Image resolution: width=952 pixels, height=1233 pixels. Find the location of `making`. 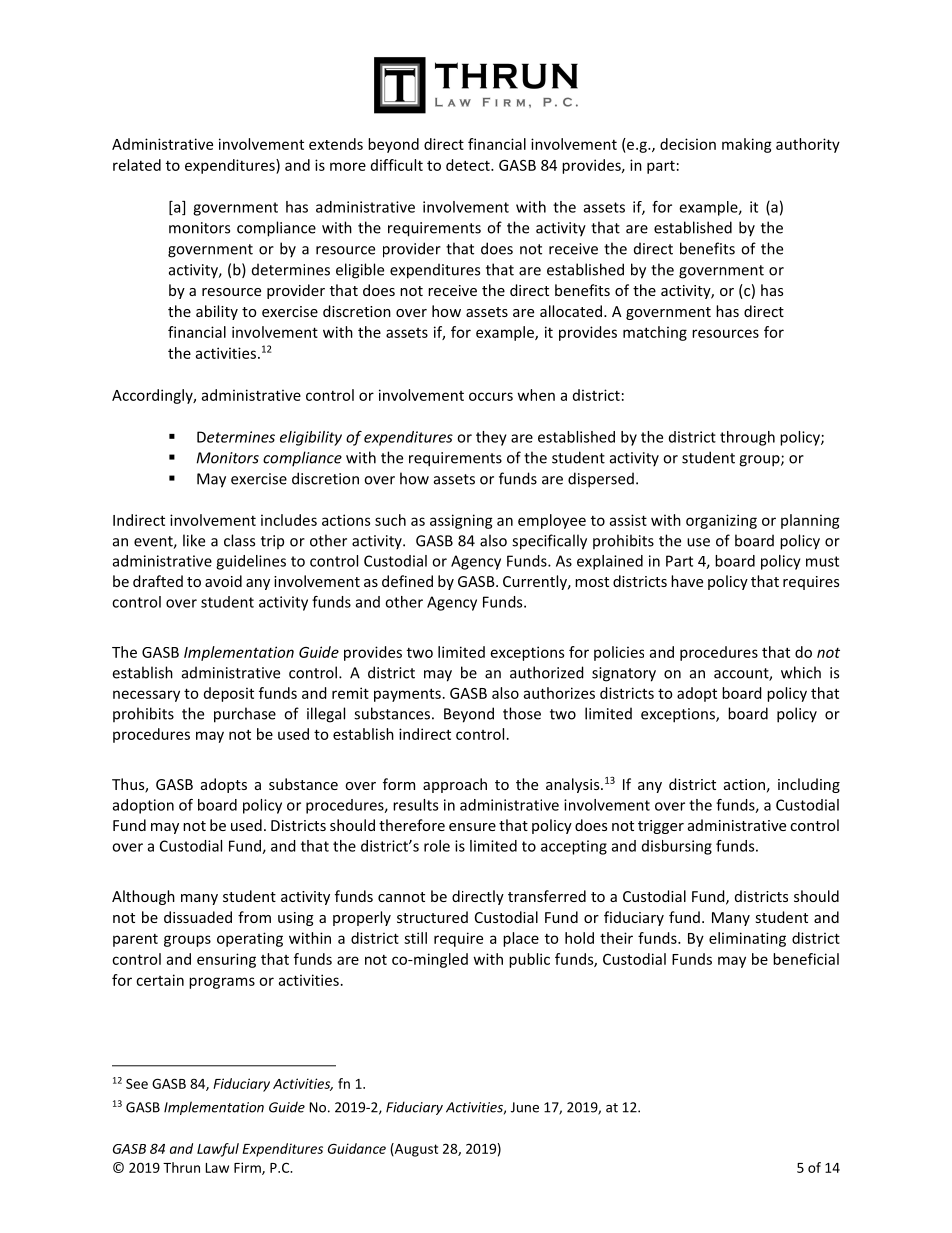

making is located at coordinates (747, 145).
